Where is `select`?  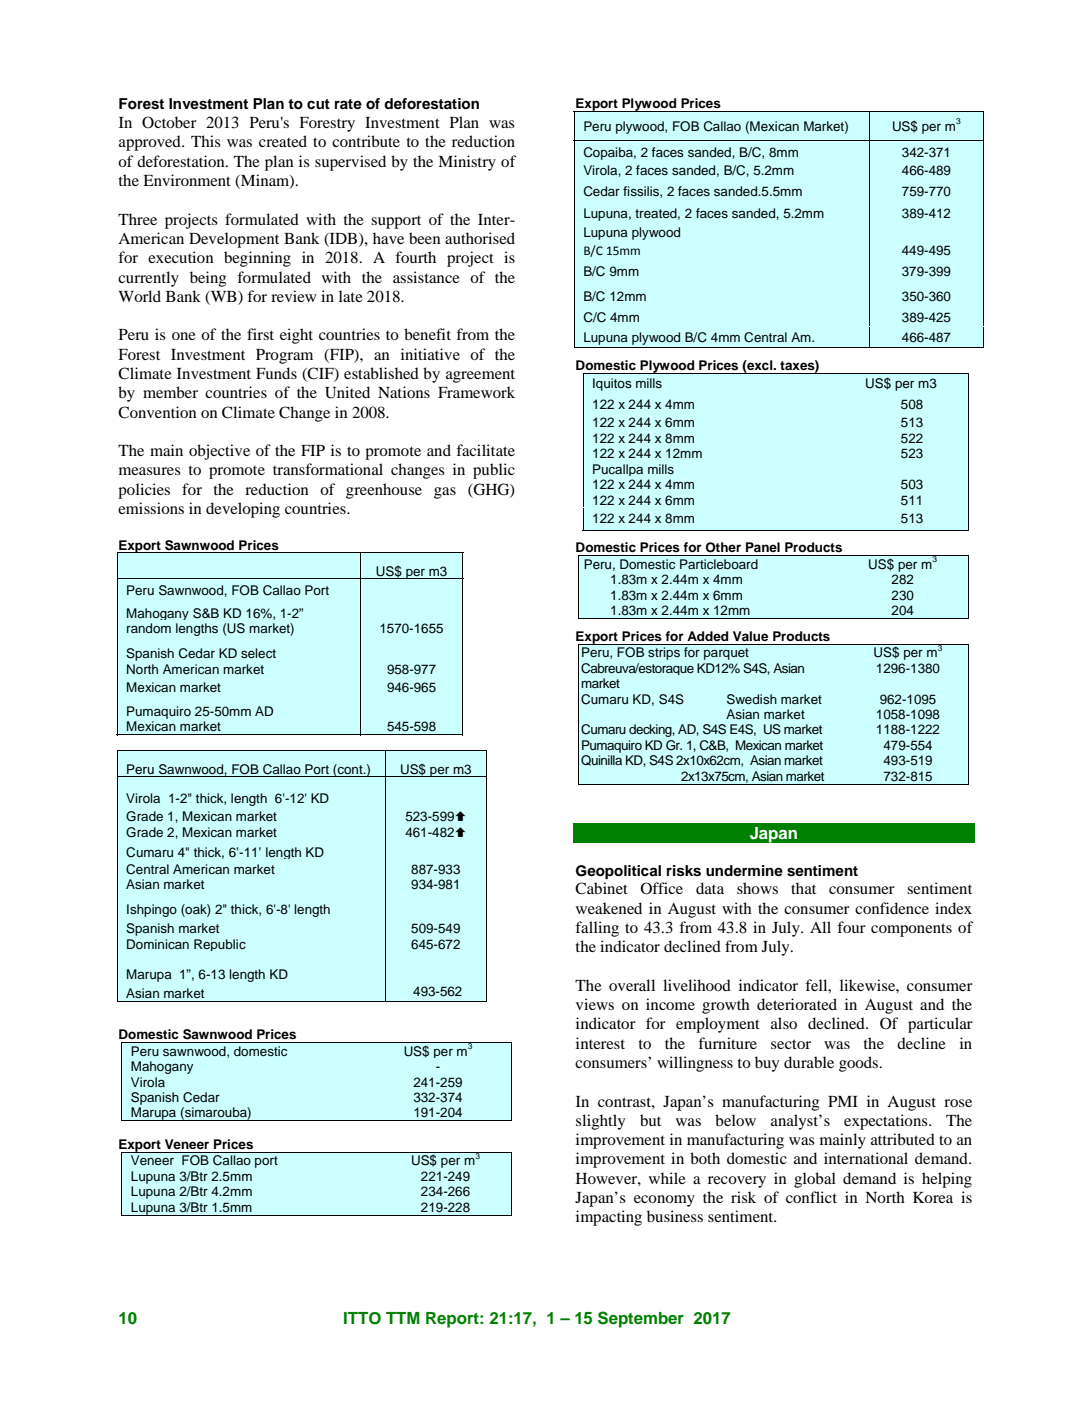
select is located at coordinates (258, 653).
